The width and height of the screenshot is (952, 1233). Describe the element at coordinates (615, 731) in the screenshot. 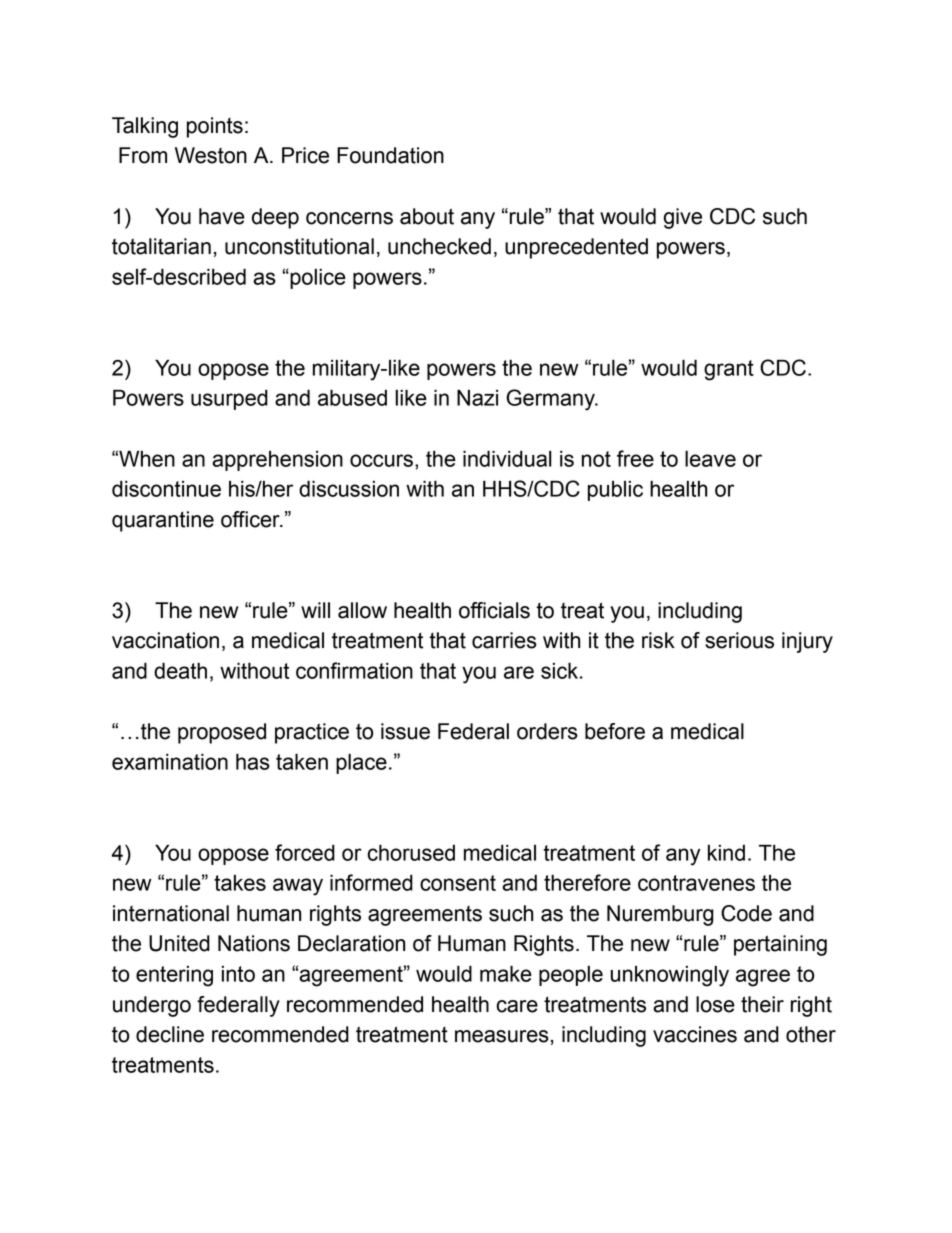

I see `before` at that location.
